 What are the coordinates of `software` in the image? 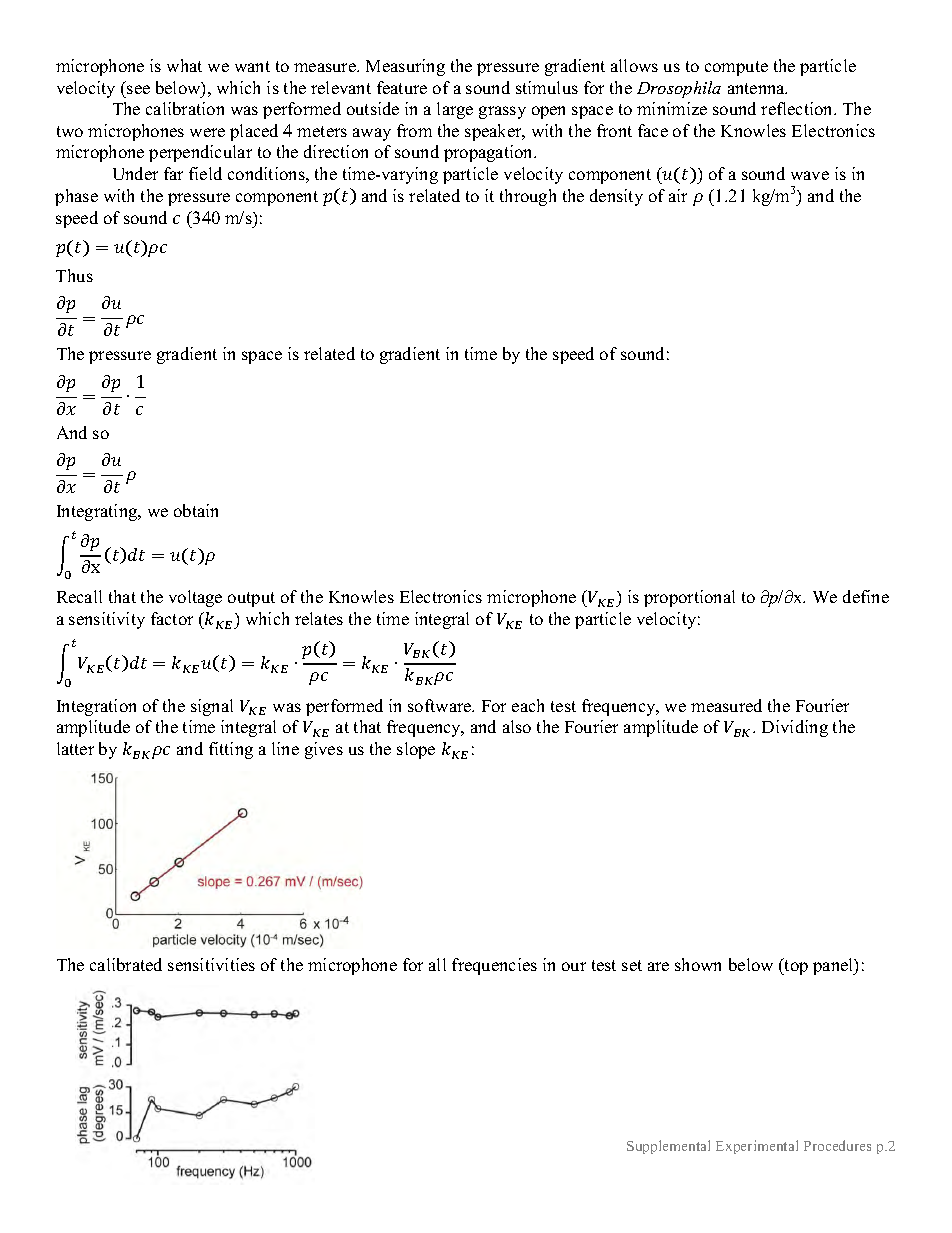 It's located at (441, 705).
